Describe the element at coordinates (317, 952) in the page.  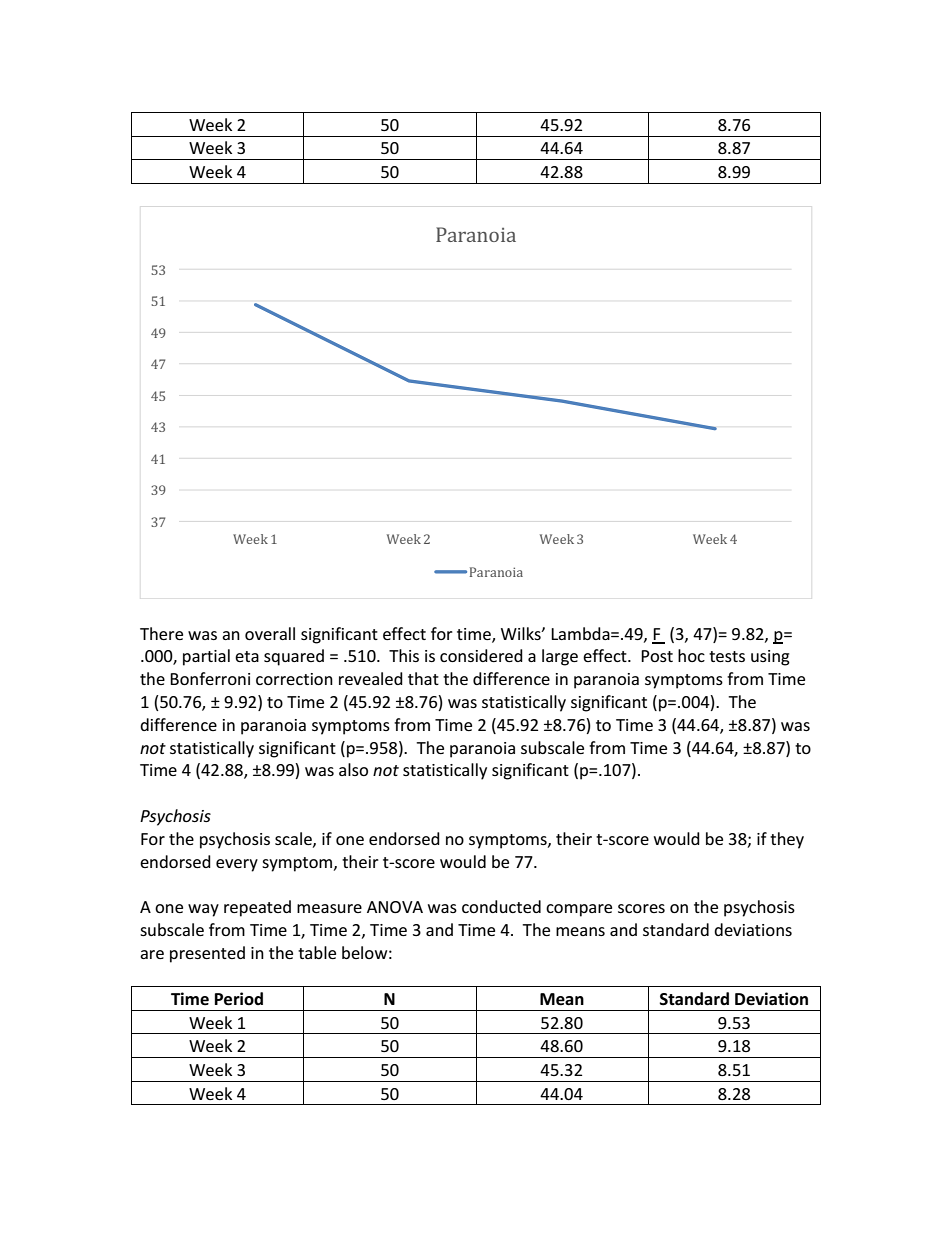
I see `table` at that location.
